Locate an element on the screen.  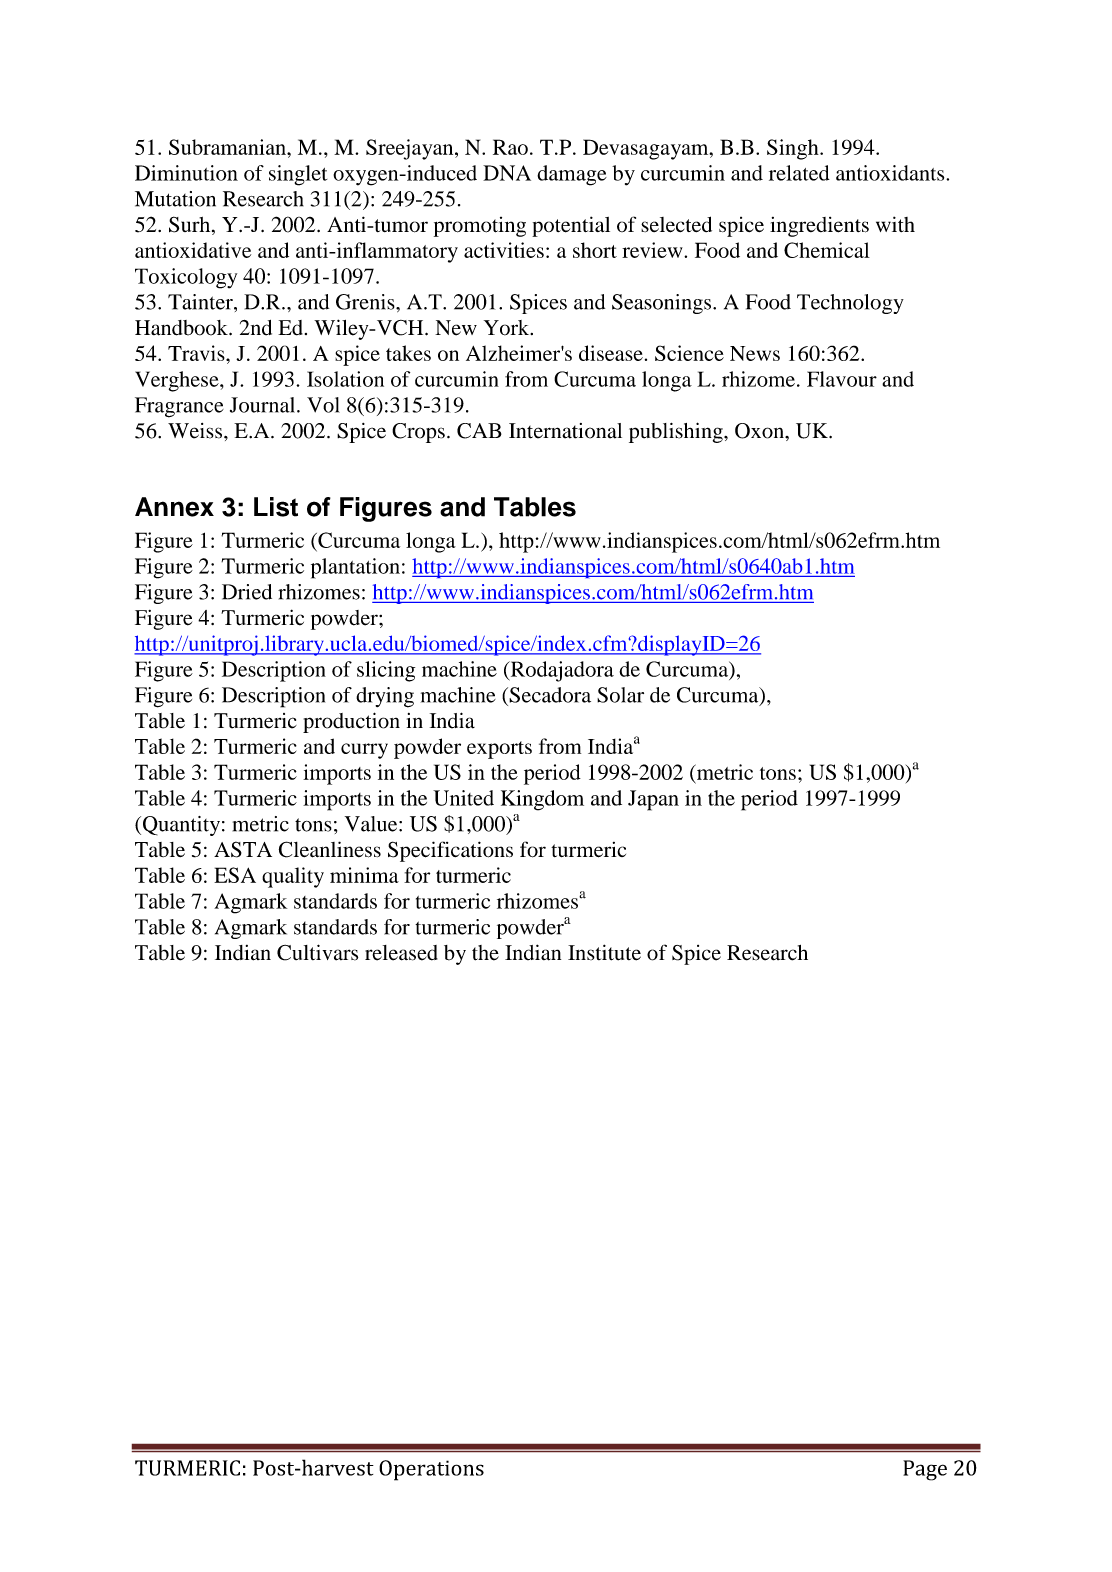
damage is located at coordinates (572, 175).
